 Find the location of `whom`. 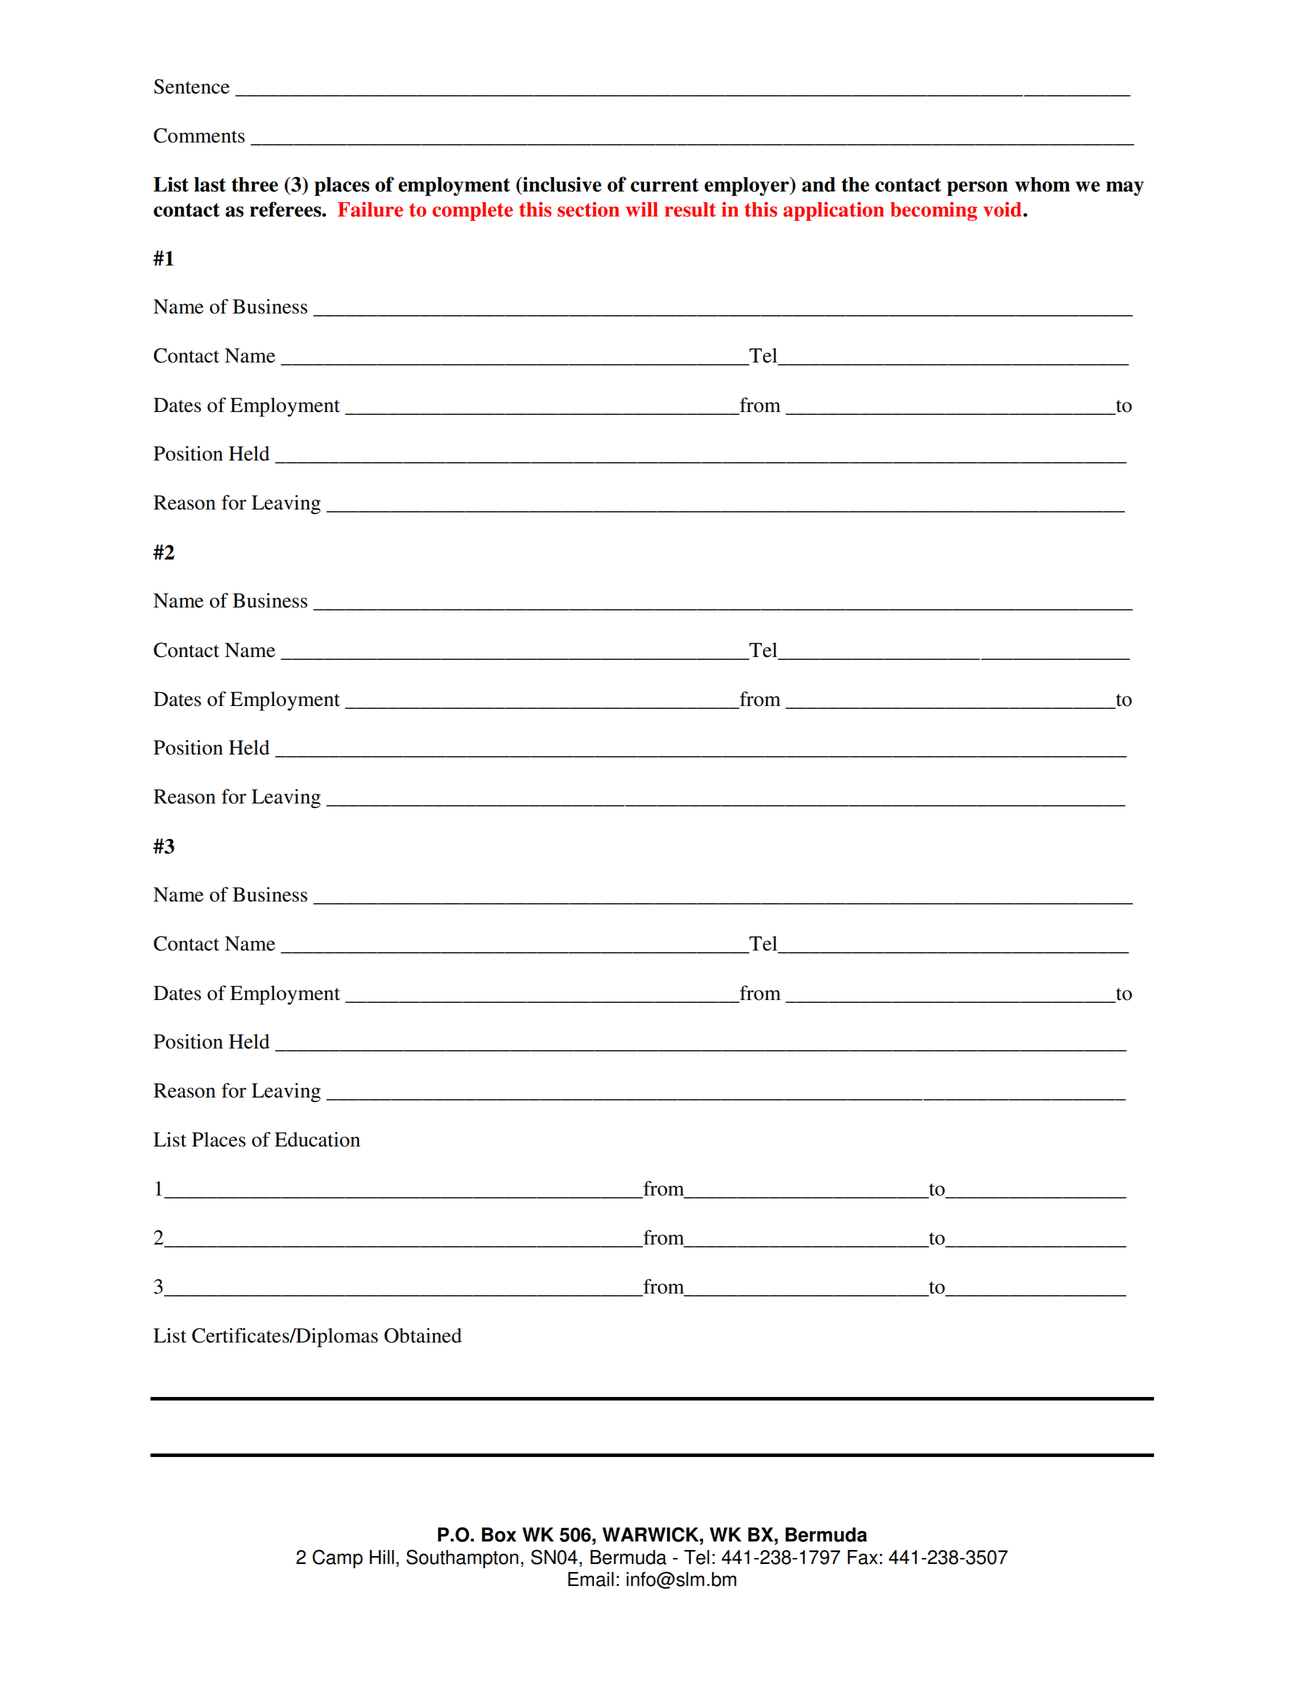

whom is located at coordinates (1042, 184).
